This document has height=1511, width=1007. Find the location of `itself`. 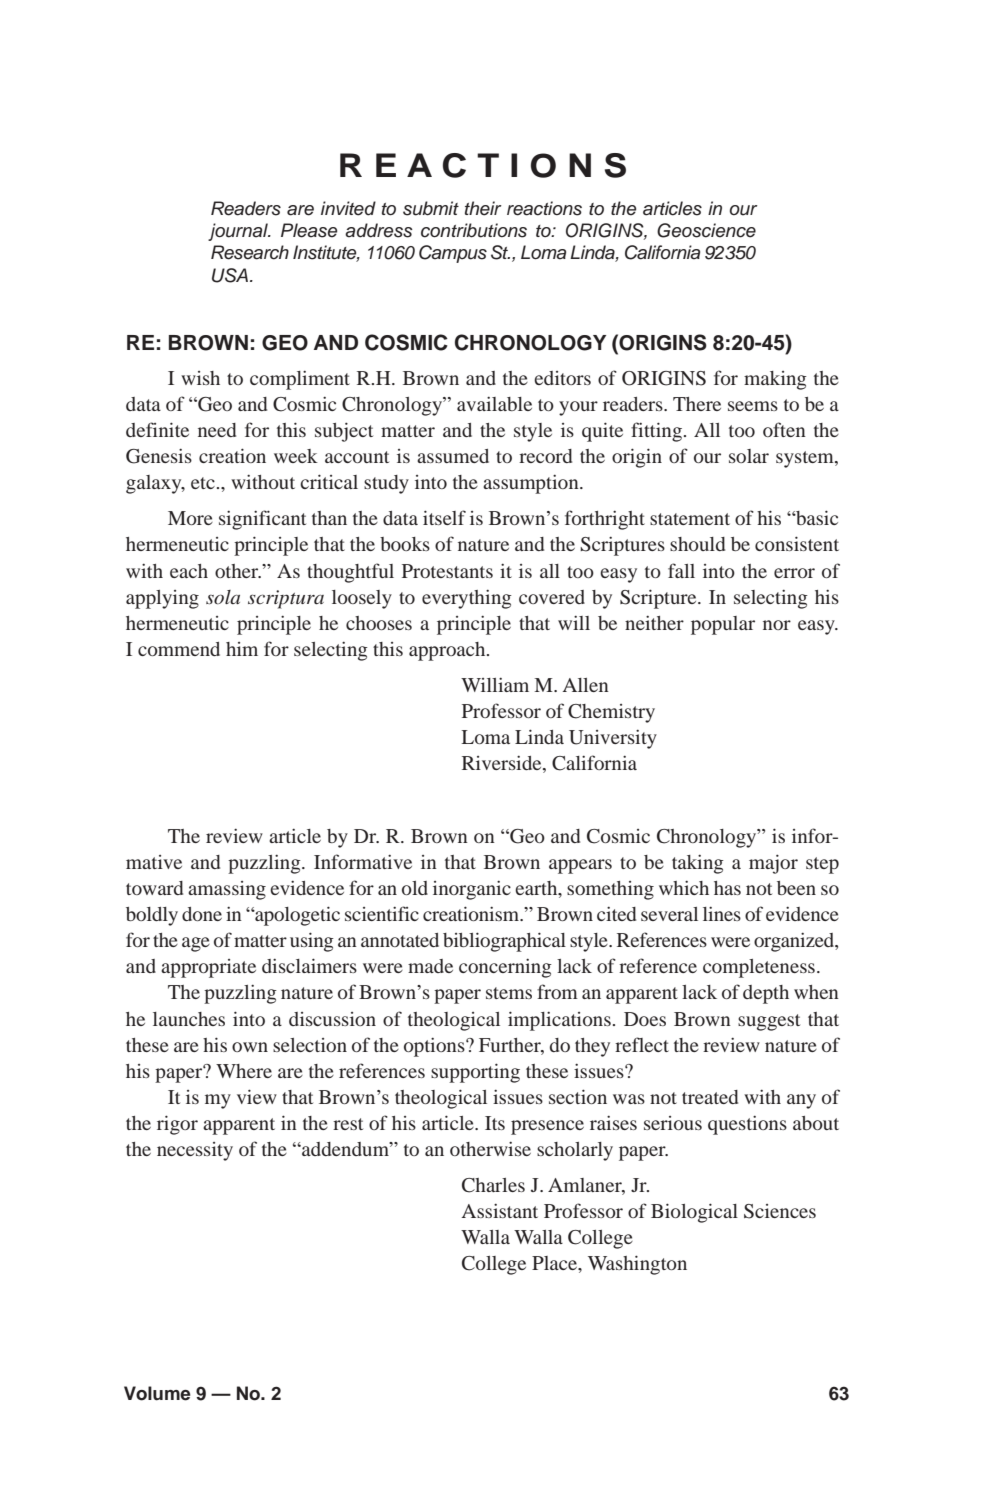

itself is located at coordinates (444, 517).
